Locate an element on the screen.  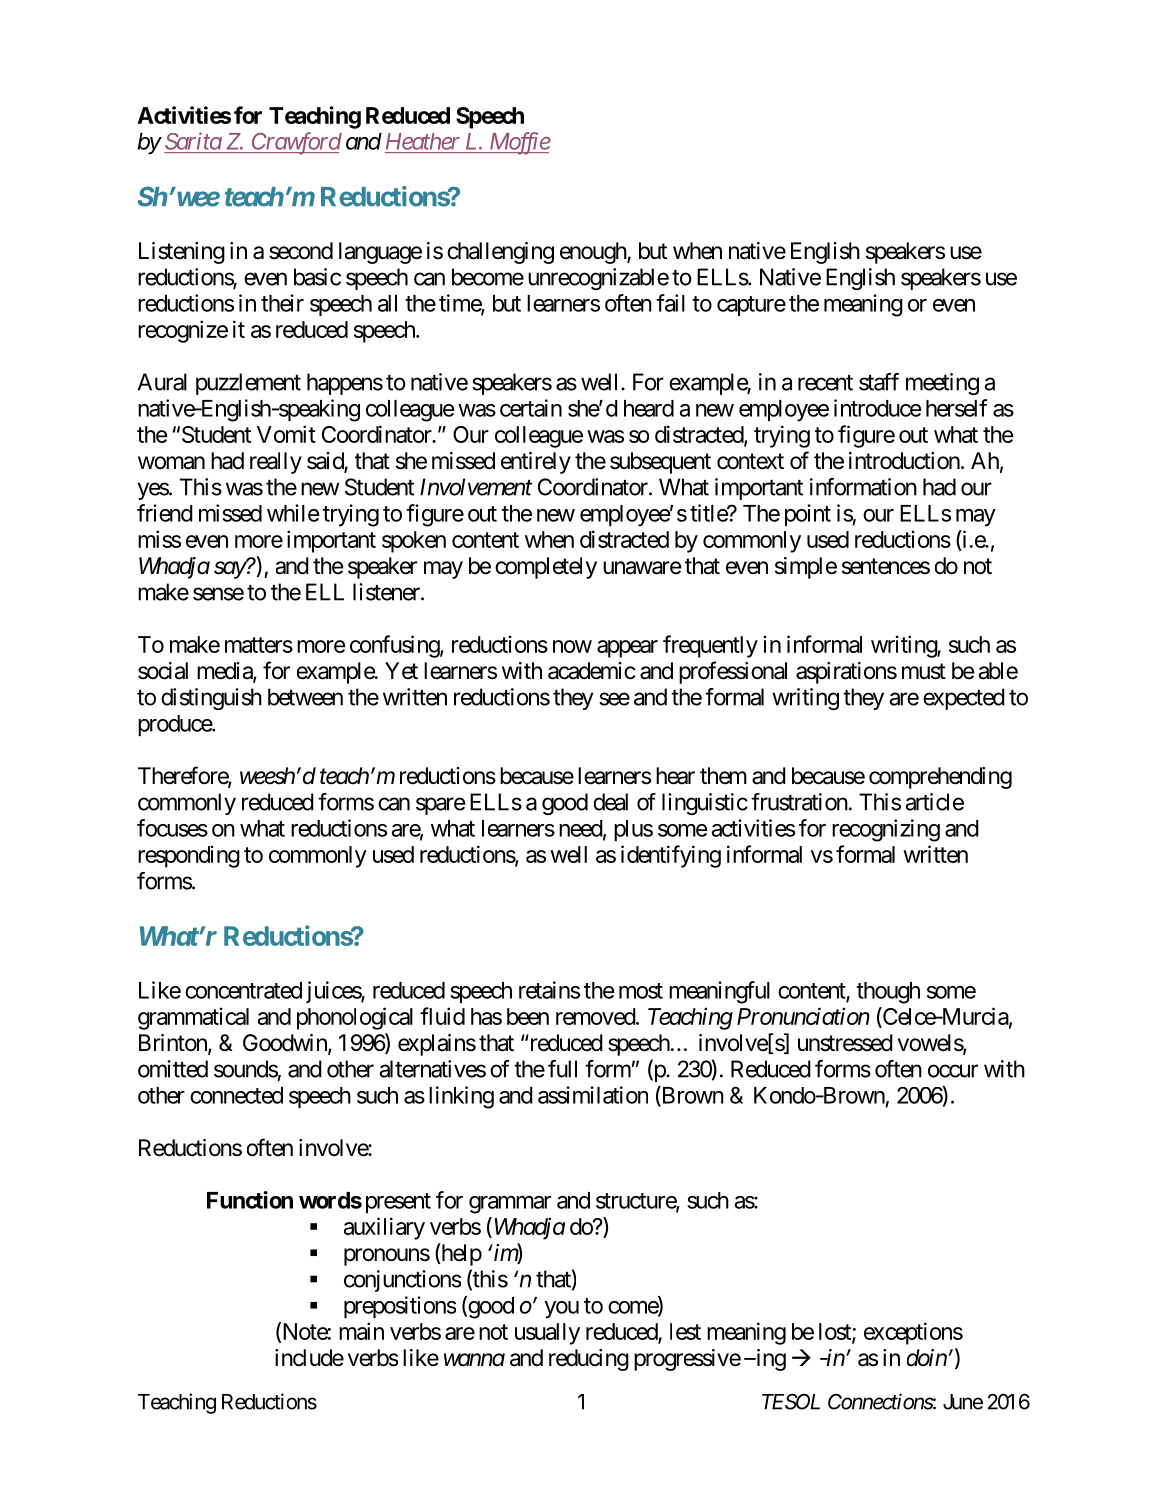
deal is located at coordinates (611, 802).
